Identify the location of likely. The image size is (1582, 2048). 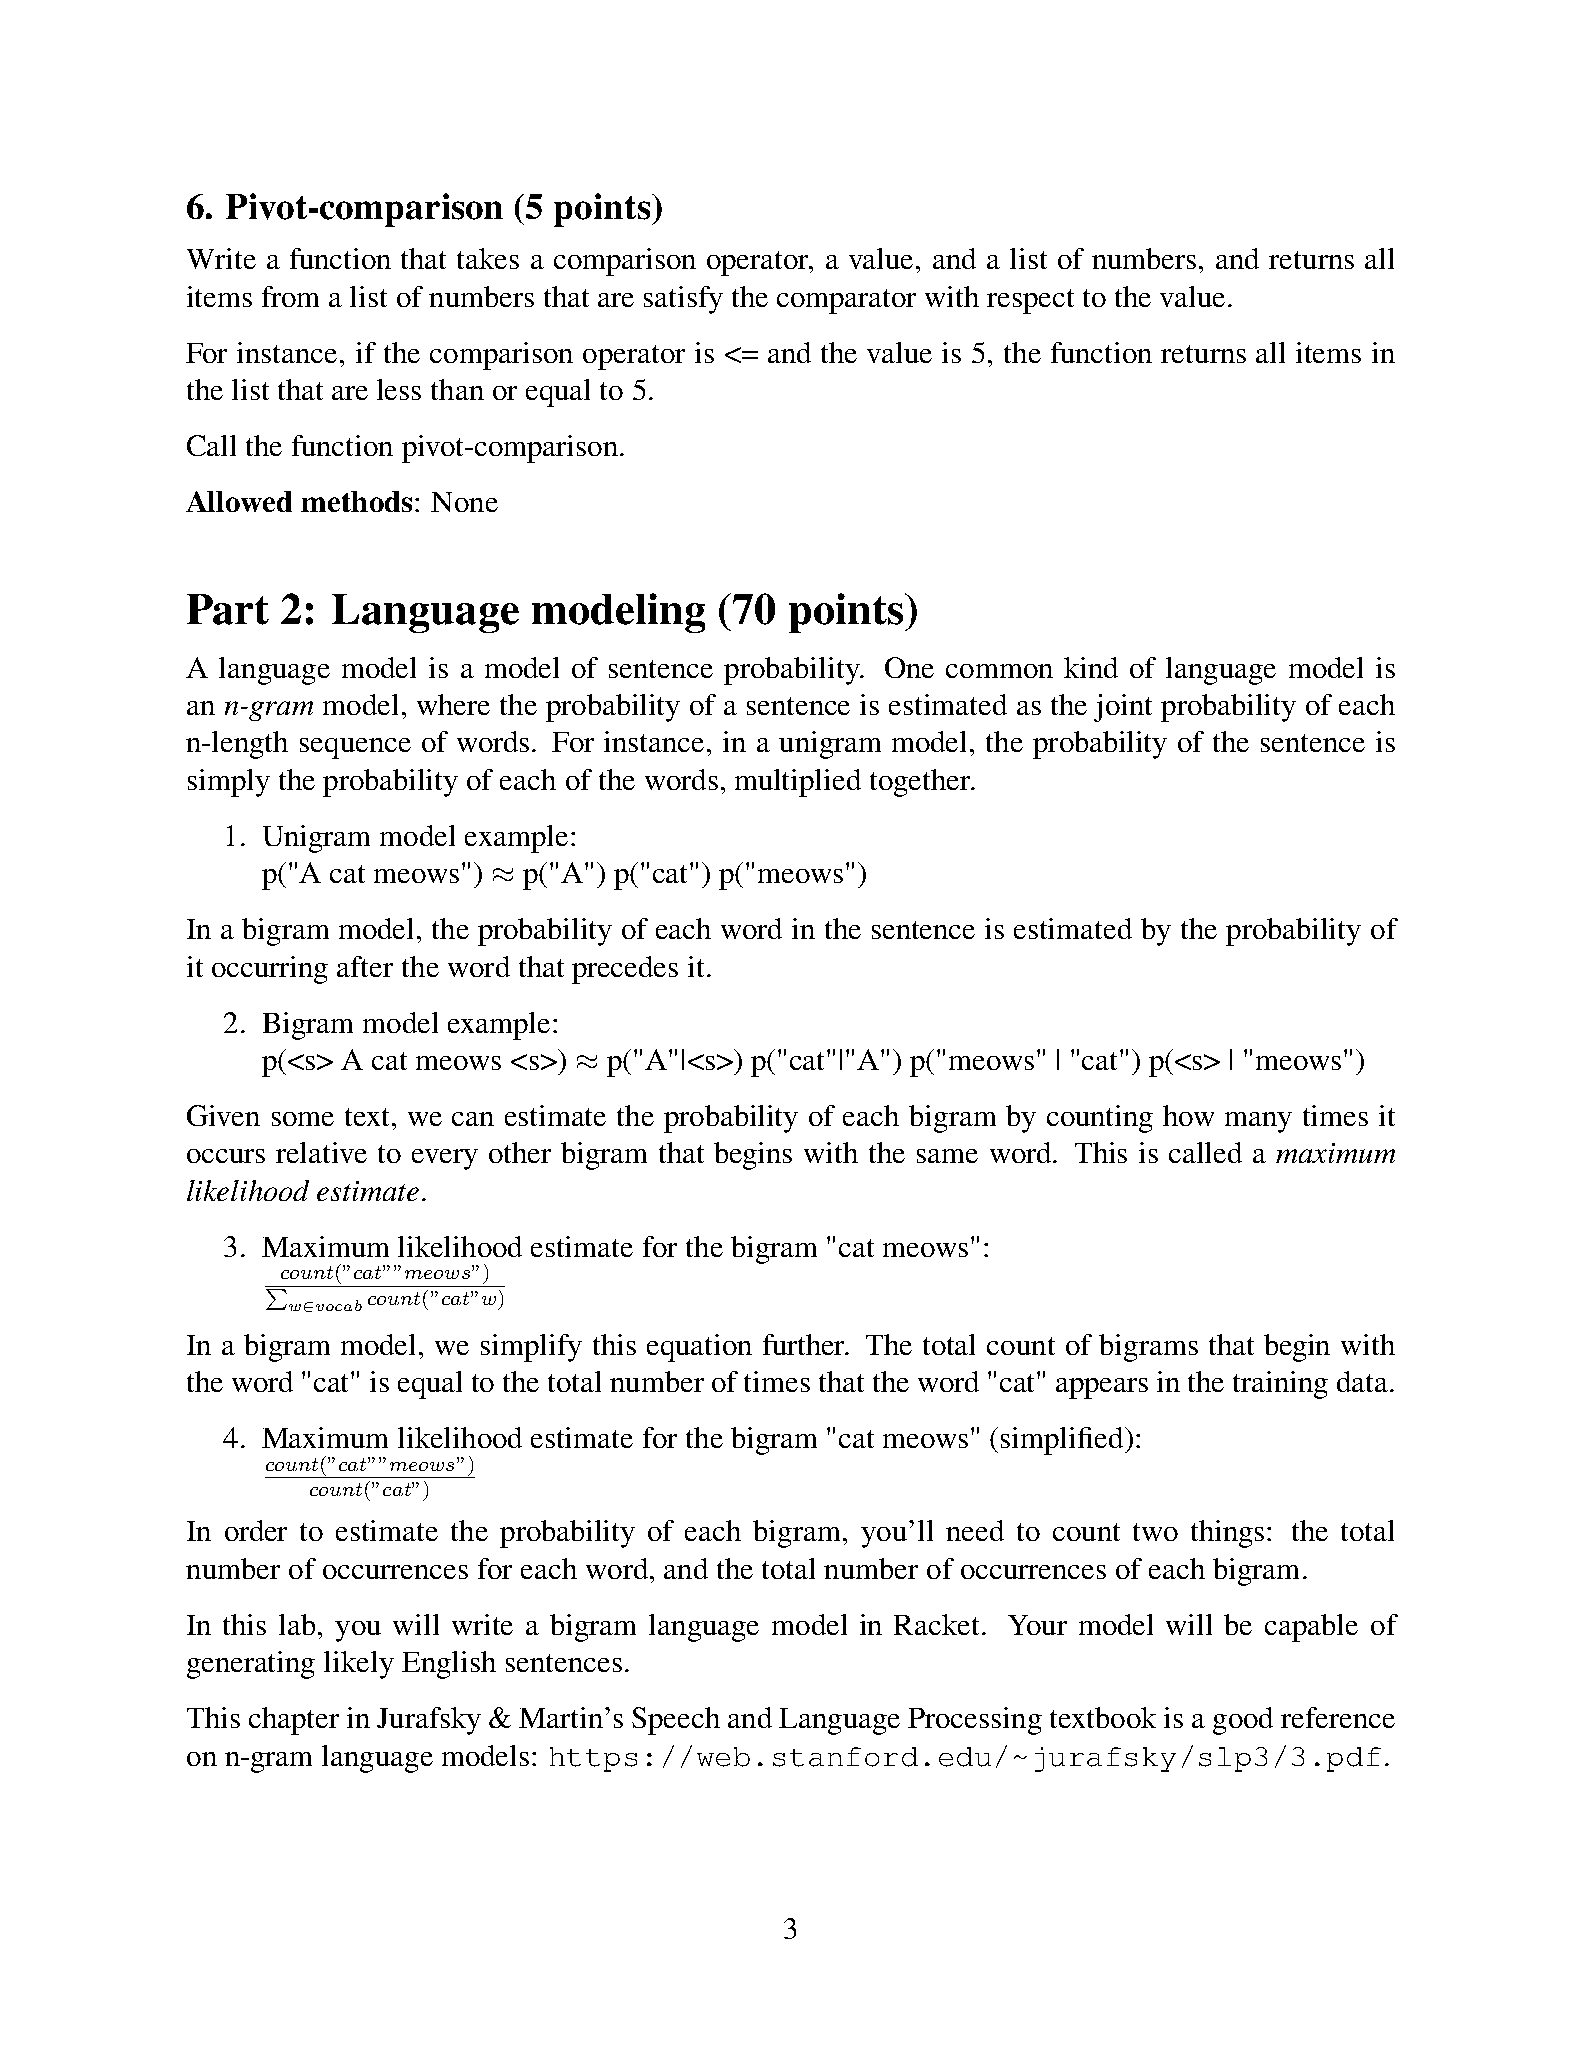
(359, 1665).
